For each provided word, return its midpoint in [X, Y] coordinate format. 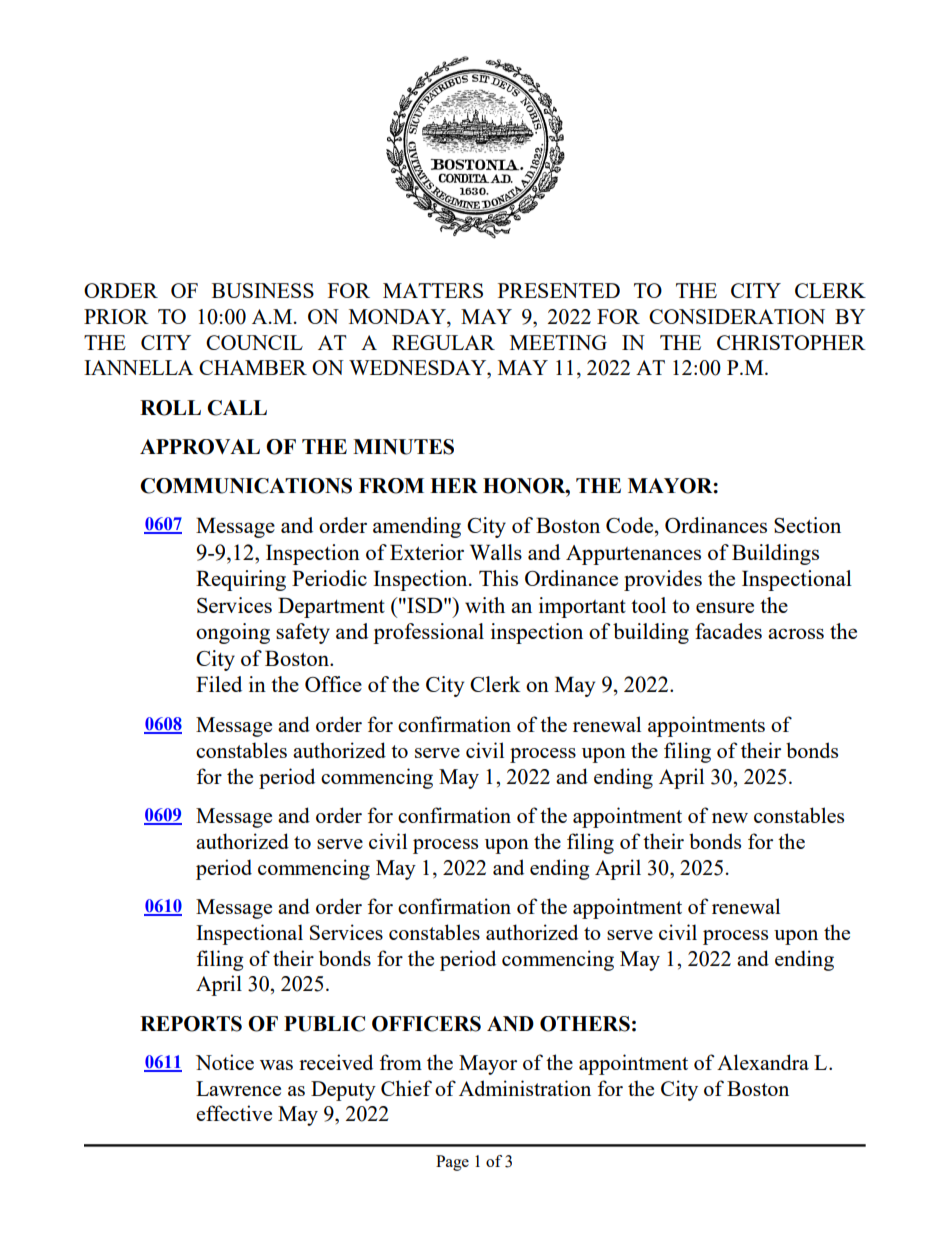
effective [234, 1113]
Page [452, 1163]
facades [728, 631]
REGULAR [443, 342]
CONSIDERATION [737, 316]
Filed [219, 684]
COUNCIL [254, 342]
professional [428, 633]
